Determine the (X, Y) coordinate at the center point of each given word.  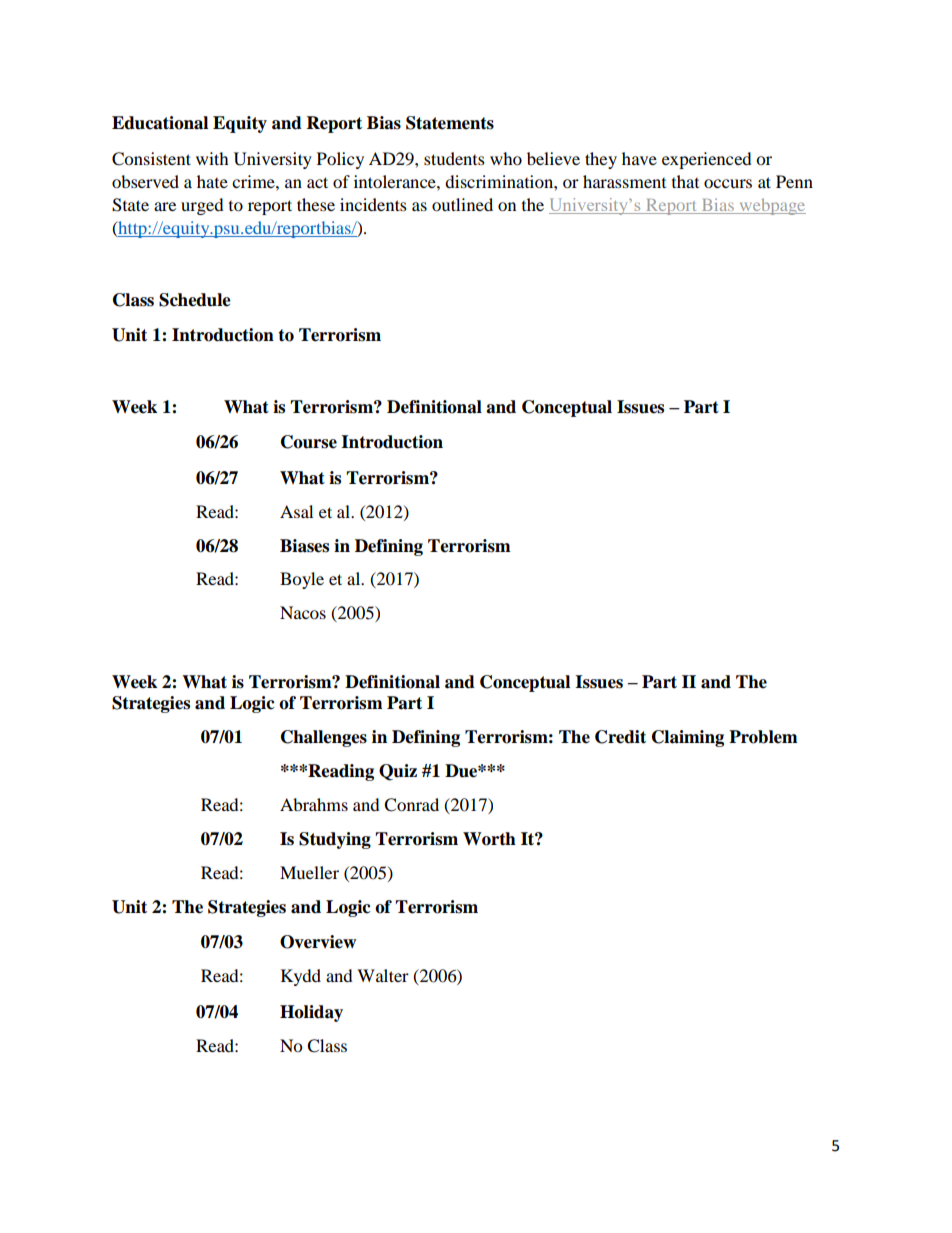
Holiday (311, 1013)
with (212, 158)
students (454, 158)
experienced (707, 160)
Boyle (302, 580)
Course (309, 442)
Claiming (688, 738)
